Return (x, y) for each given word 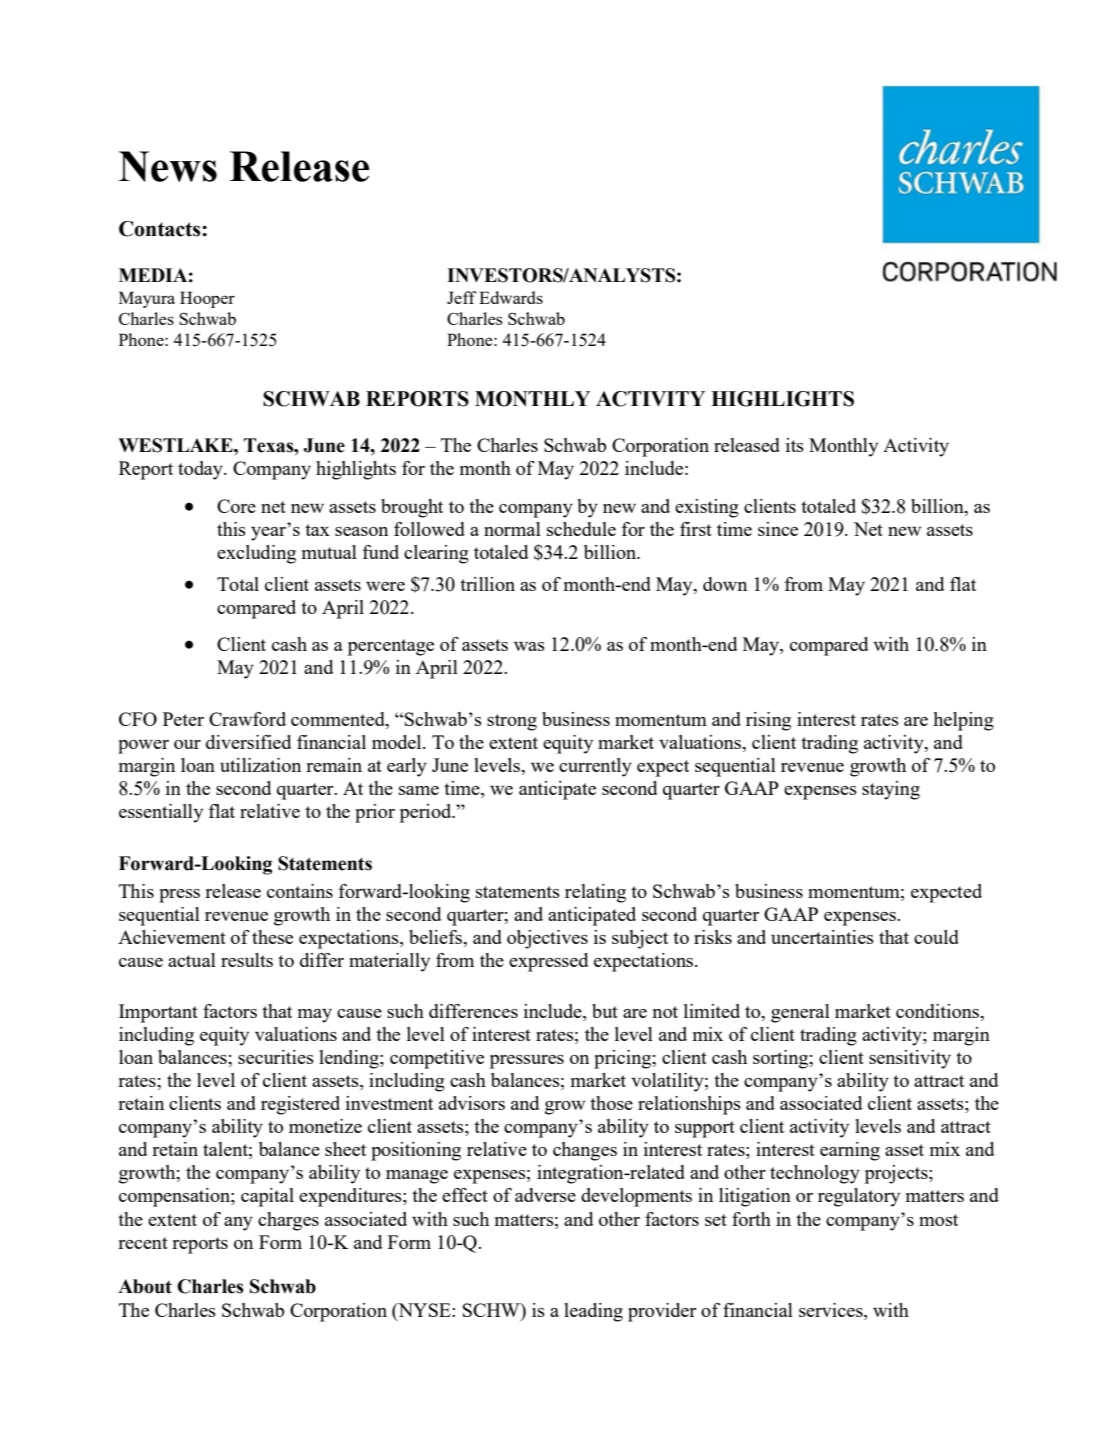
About (145, 1286)
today (201, 470)
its (795, 445)
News (168, 166)
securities (276, 1057)
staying (891, 790)
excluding (256, 554)
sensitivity (910, 1059)
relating (595, 893)
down (725, 584)
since (778, 529)
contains (300, 891)
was (529, 646)
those (611, 1103)
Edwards (511, 297)
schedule (581, 529)
